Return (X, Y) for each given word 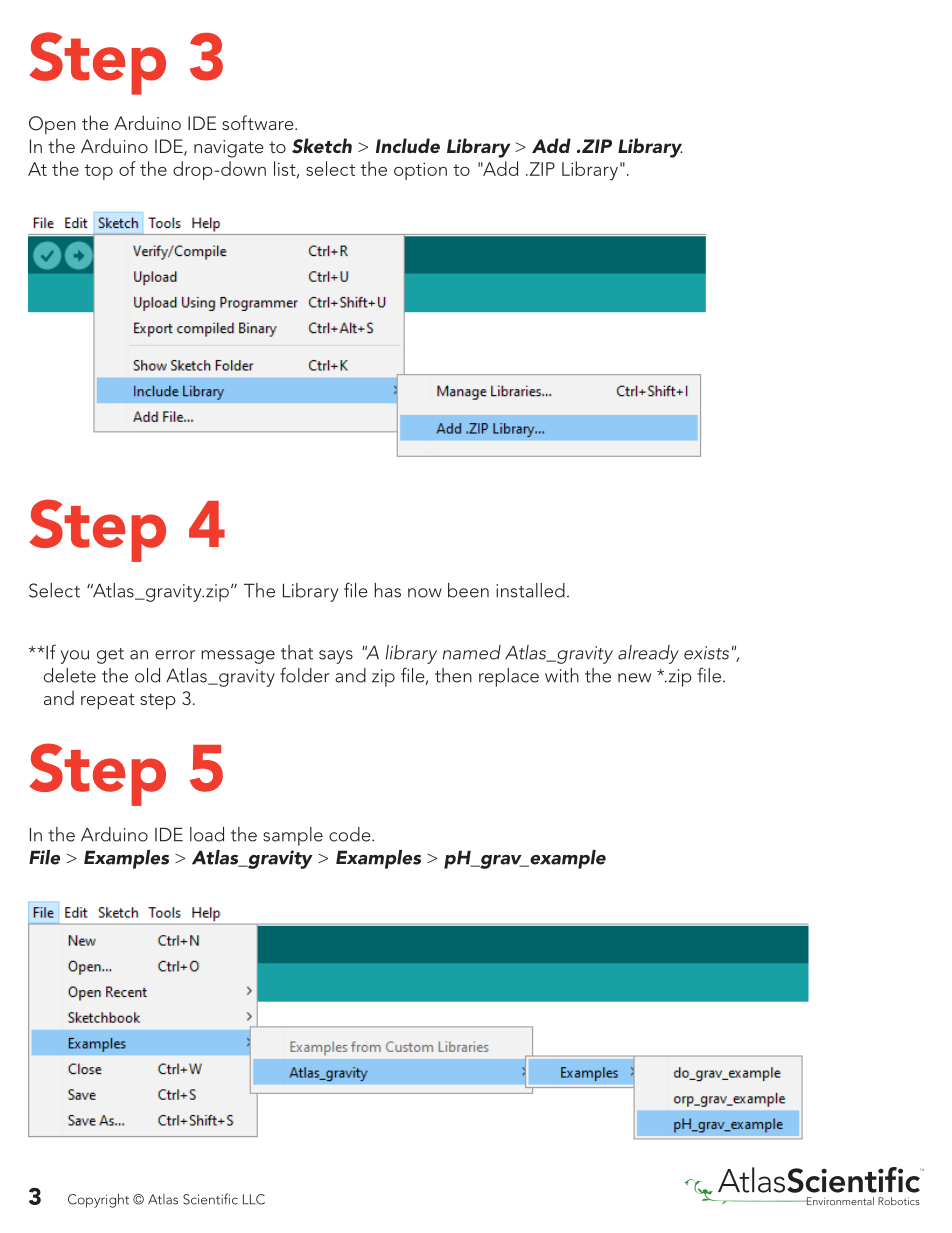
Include (408, 145)
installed (530, 590)
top (98, 172)
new (634, 678)
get (110, 656)
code (351, 834)
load (207, 834)
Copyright (98, 1200)
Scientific (210, 1199)
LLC (254, 1199)
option (420, 171)
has (387, 590)
